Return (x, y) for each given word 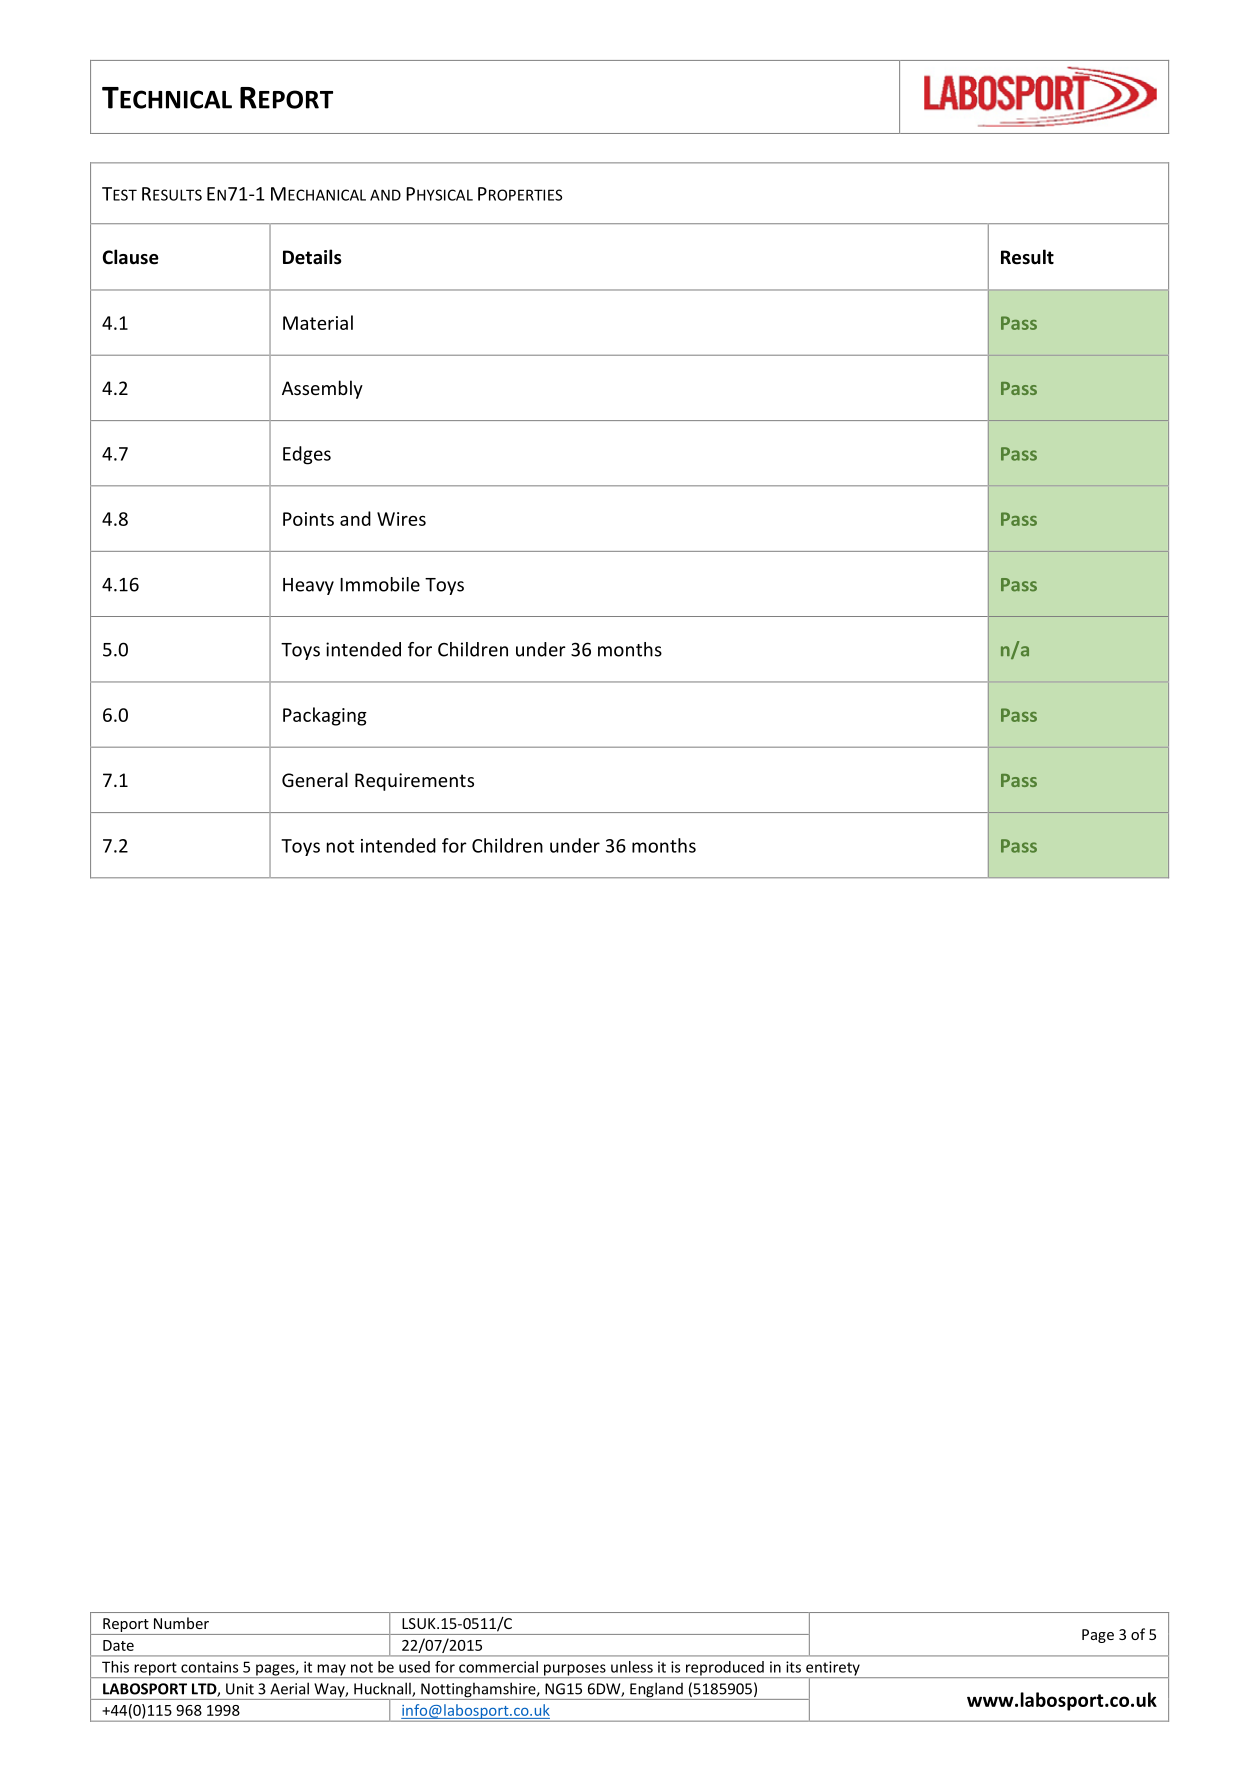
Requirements (414, 782)
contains (209, 1667)
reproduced (725, 1669)
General (315, 779)
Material (318, 322)
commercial (498, 1667)
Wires (401, 519)
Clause (131, 257)
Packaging (325, 716)
